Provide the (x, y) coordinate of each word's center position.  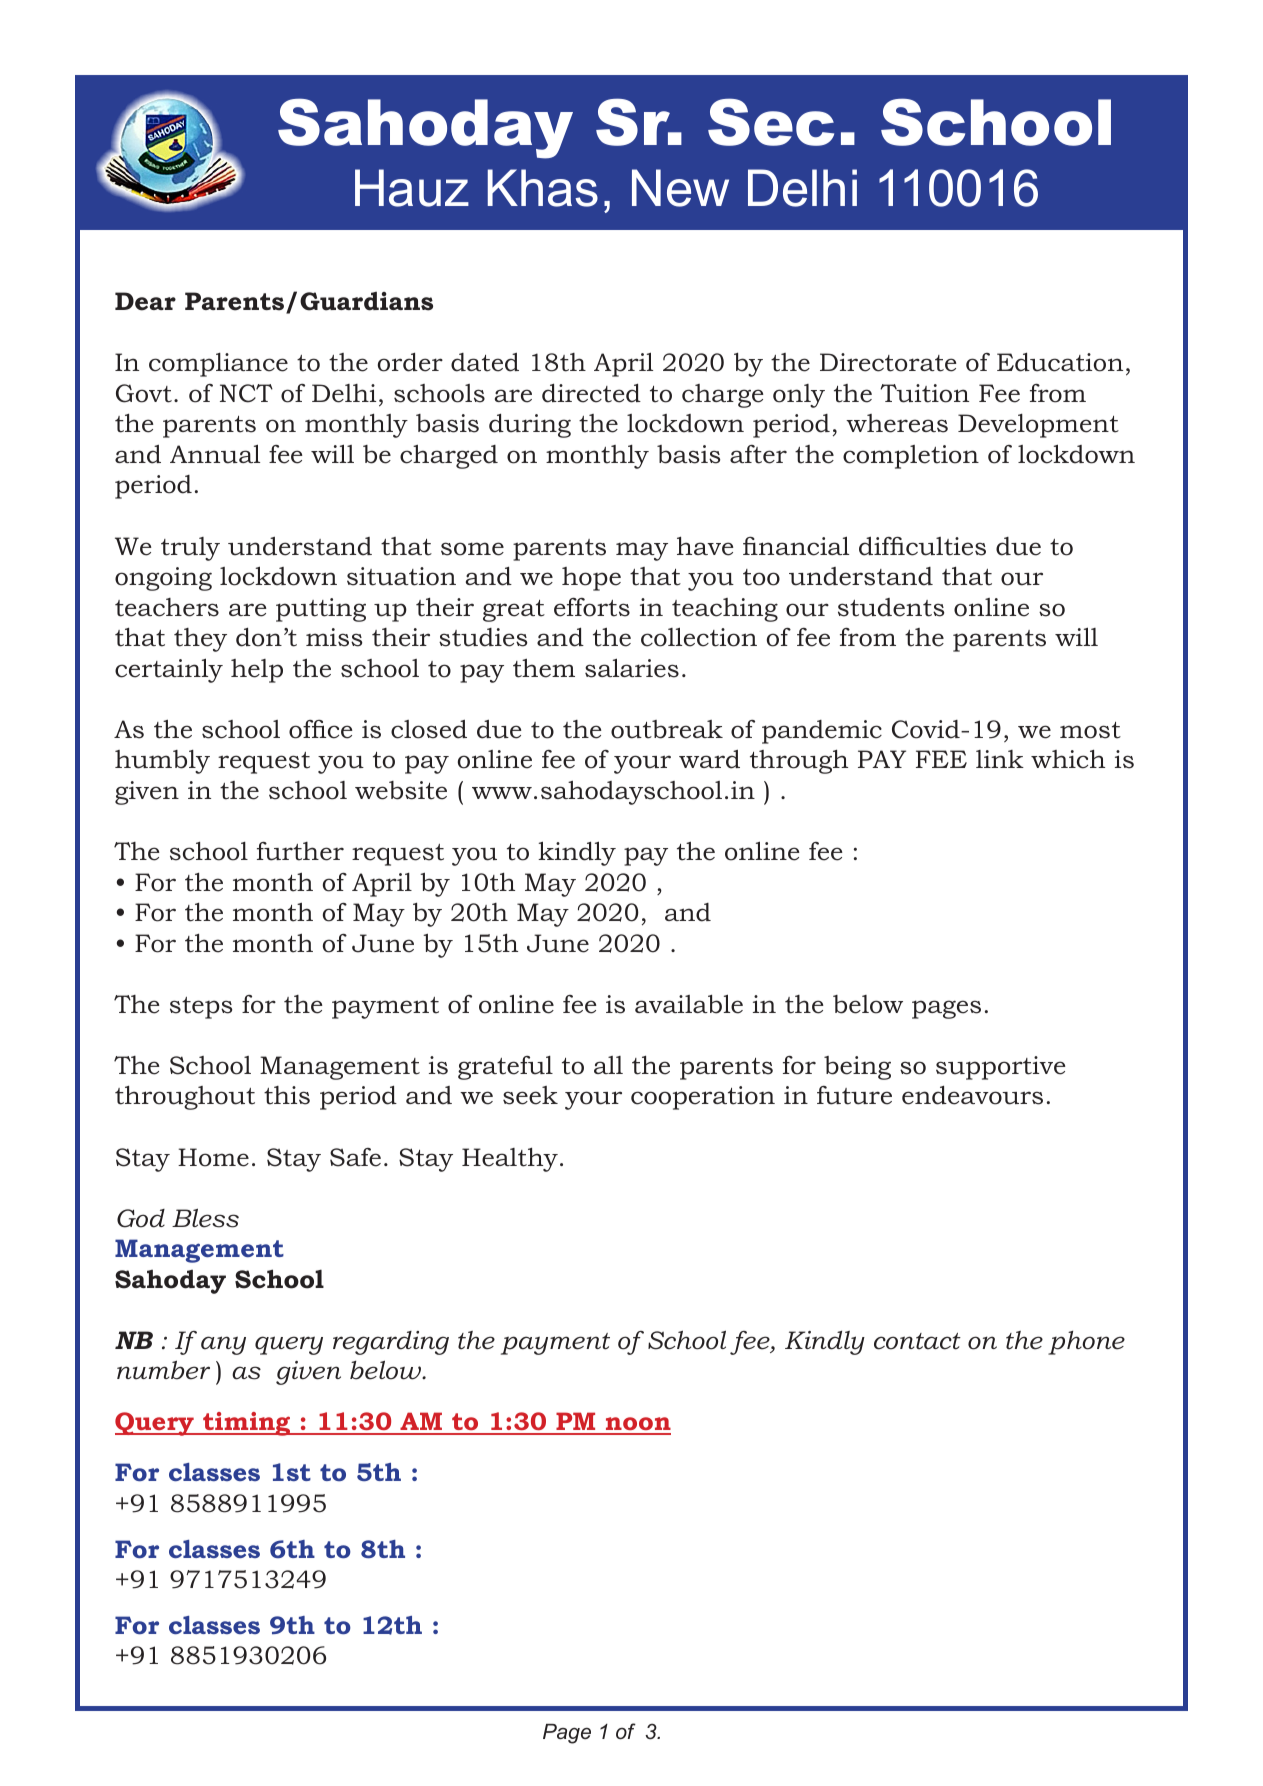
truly (190, 549)
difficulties (922, 546)
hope (591, 579)
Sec (771, 122)
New (680, 188)
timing (247, 1424)
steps (201, 1008)
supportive (1001, 1068)
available (689, 1004)
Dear (145, 301)
